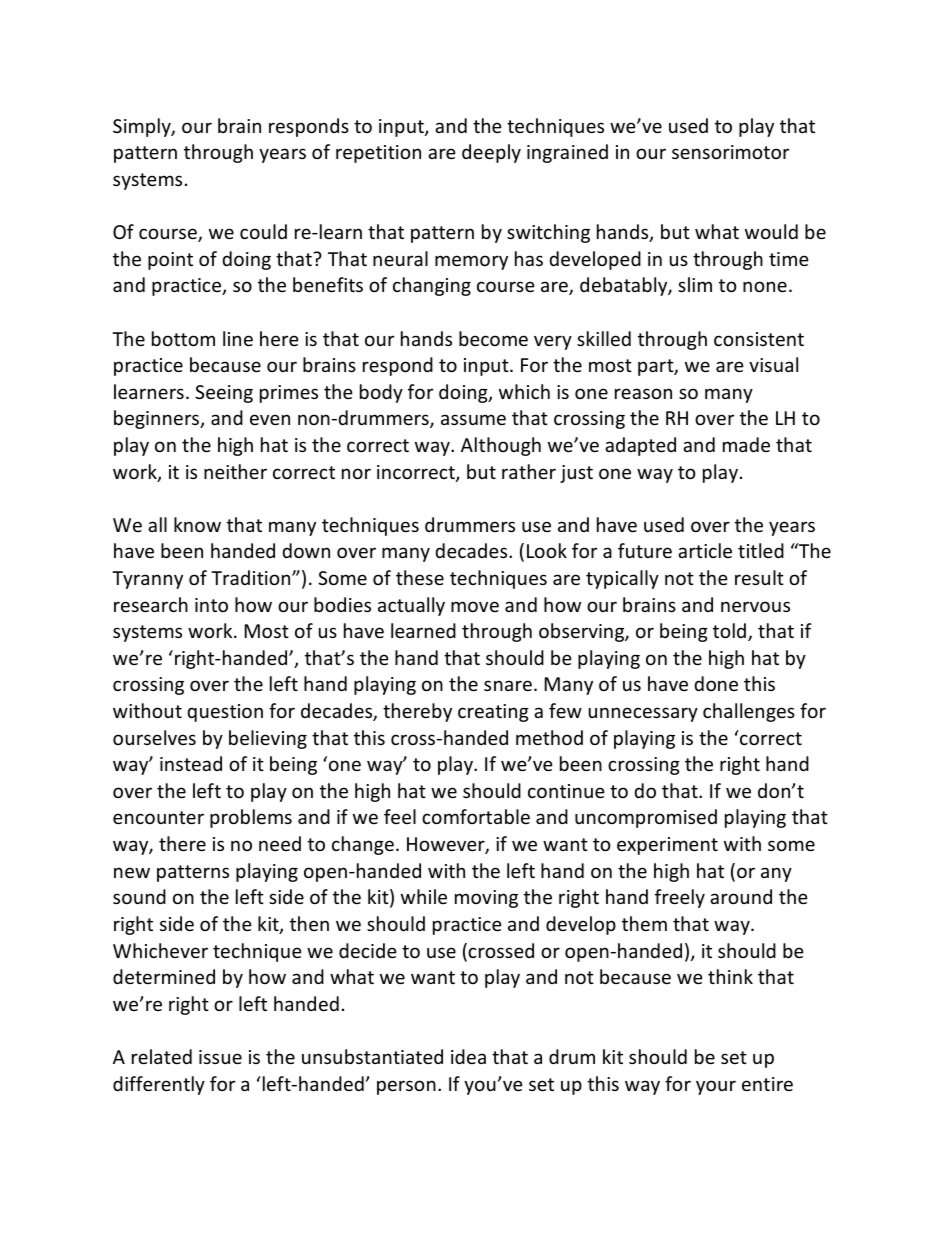 The height and width of the screenshot is (1233, 952). I want to click on could, so click(263, 231).
